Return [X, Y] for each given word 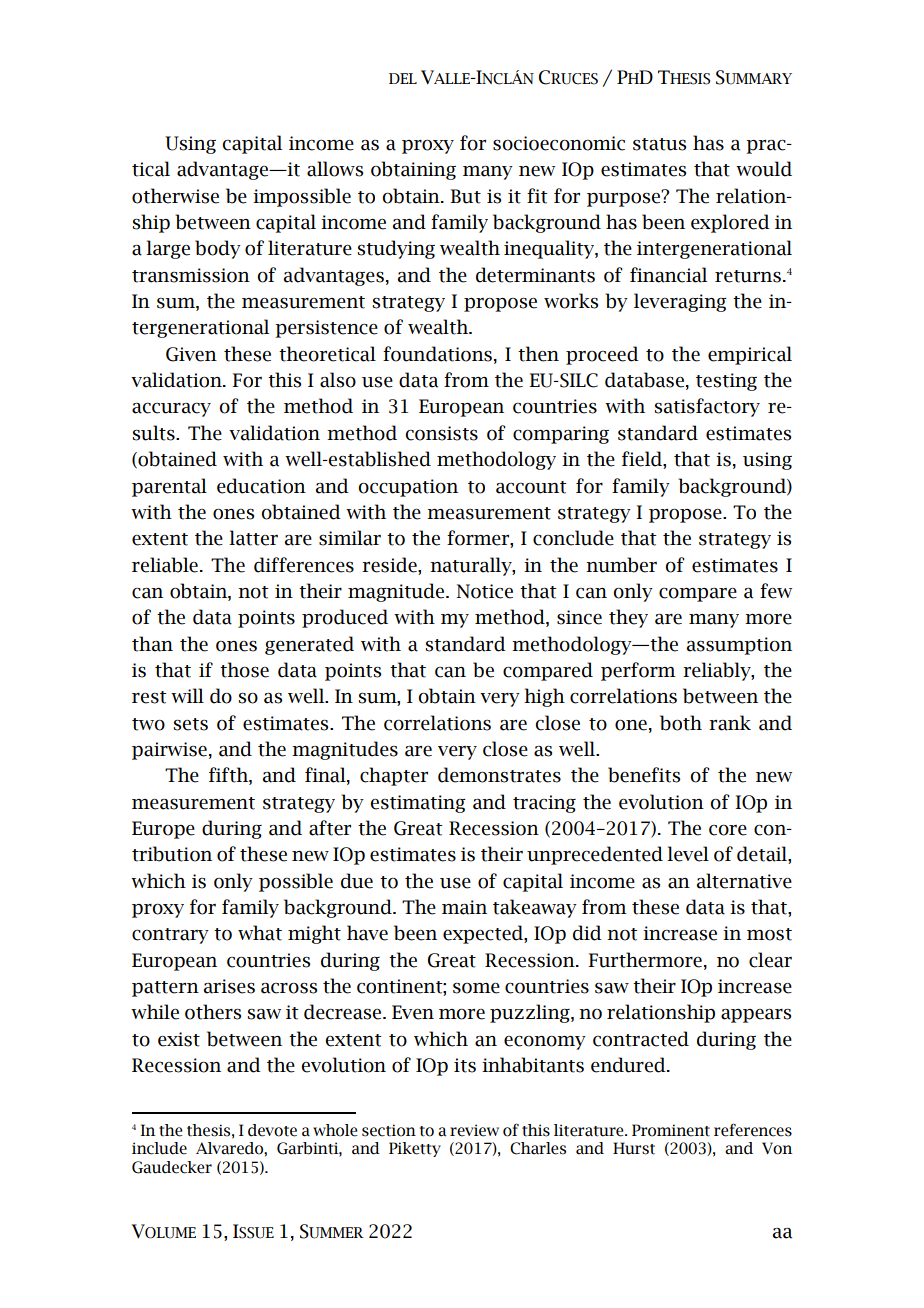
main [464, 907]
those [244, 670]
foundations [437, 354]
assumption [739, 646]
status [659, 144]
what [260, 933]
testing [726, 382]
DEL [403, 78]
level [688, 854]
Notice [484, 591]
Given [191, 354]
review [474, 1130]
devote [272, 1130]
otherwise [175, 196]
